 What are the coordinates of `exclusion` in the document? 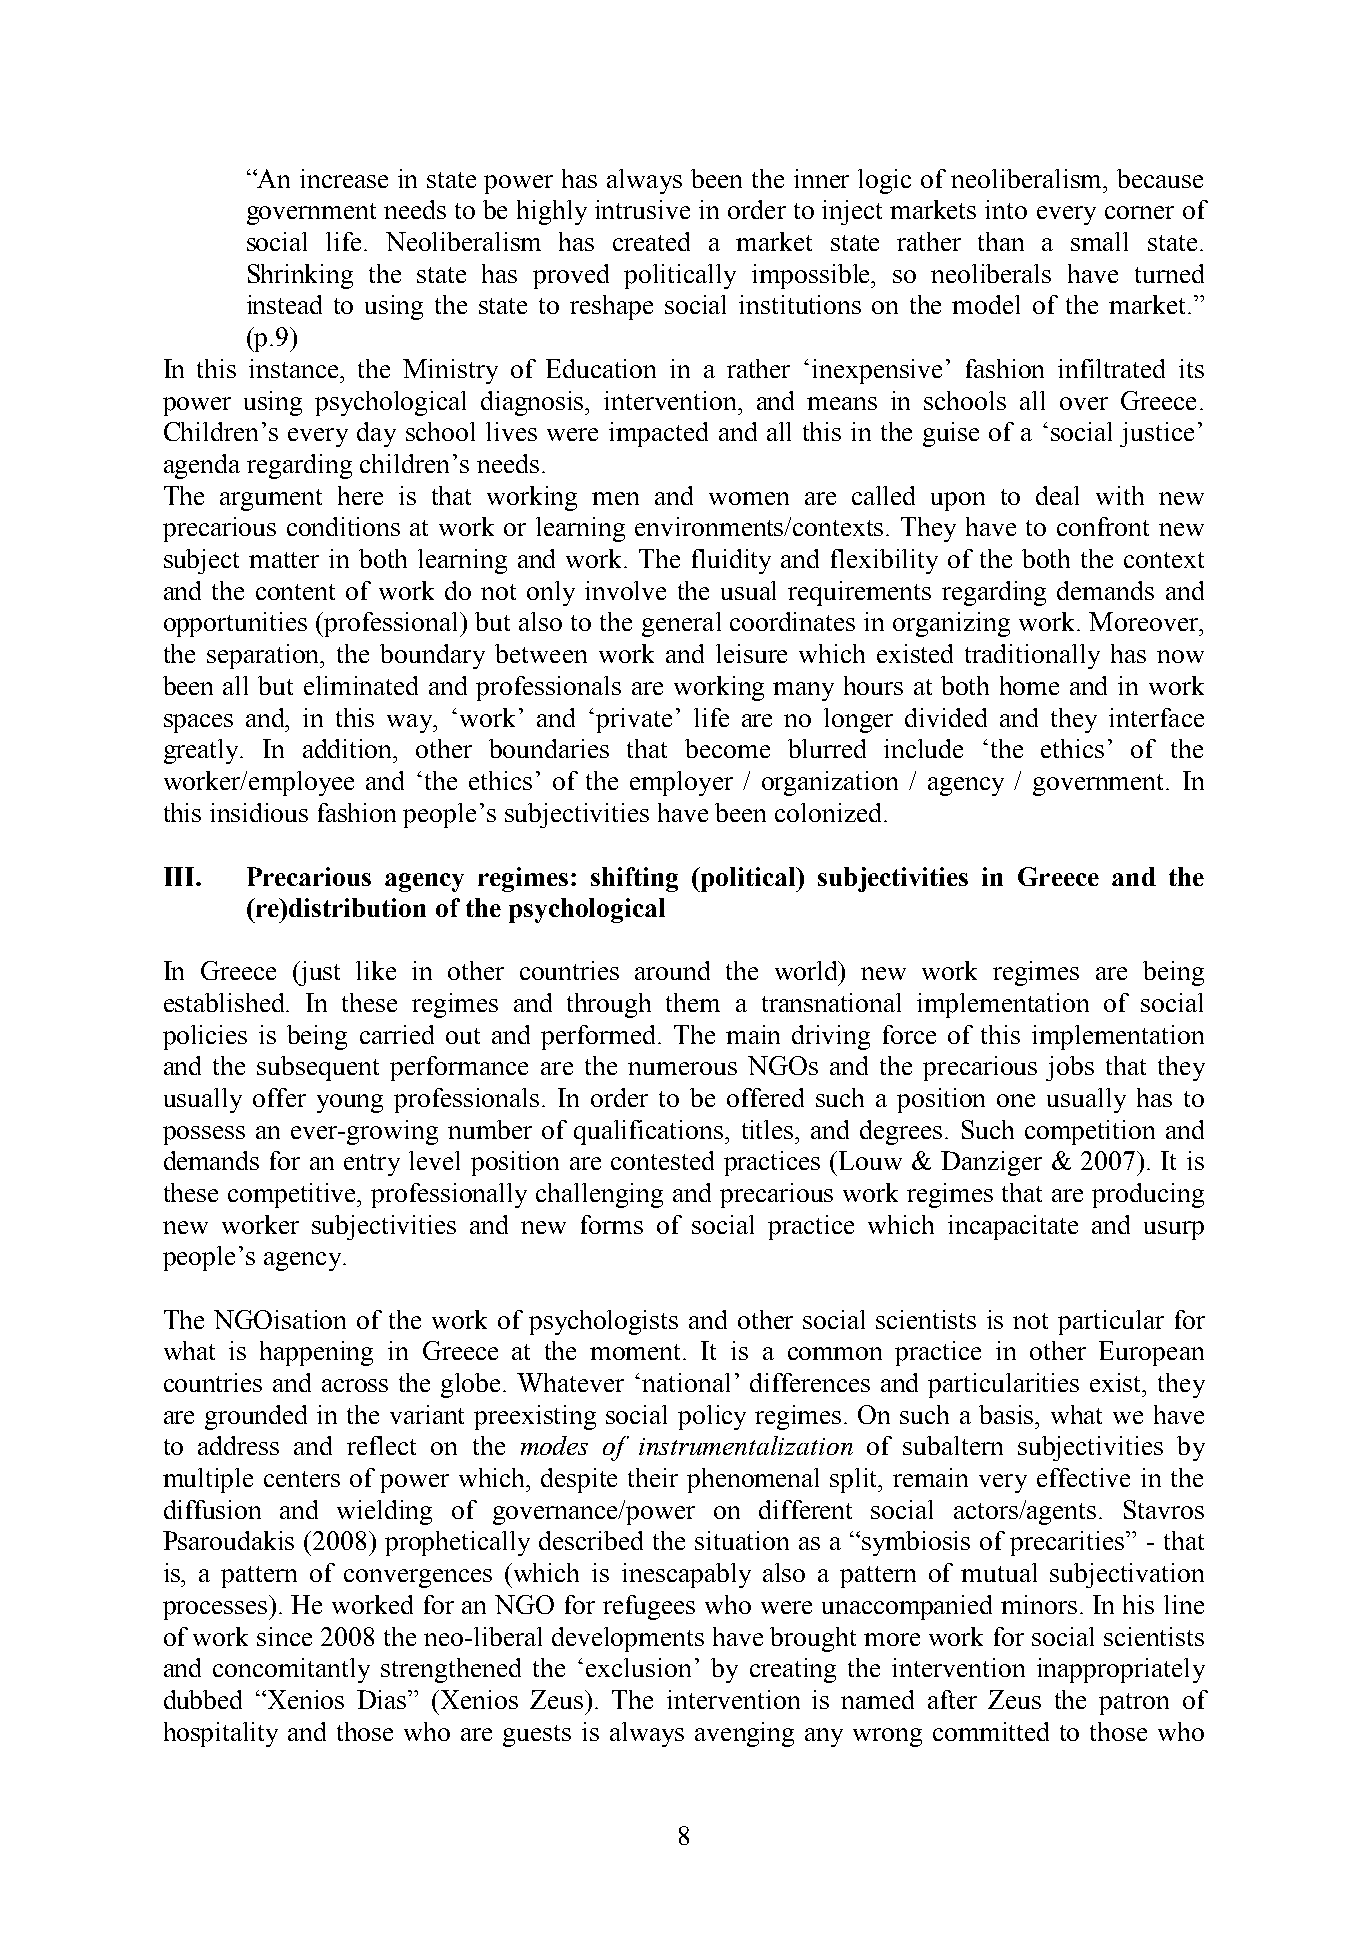 It's located at (638, 1667).
